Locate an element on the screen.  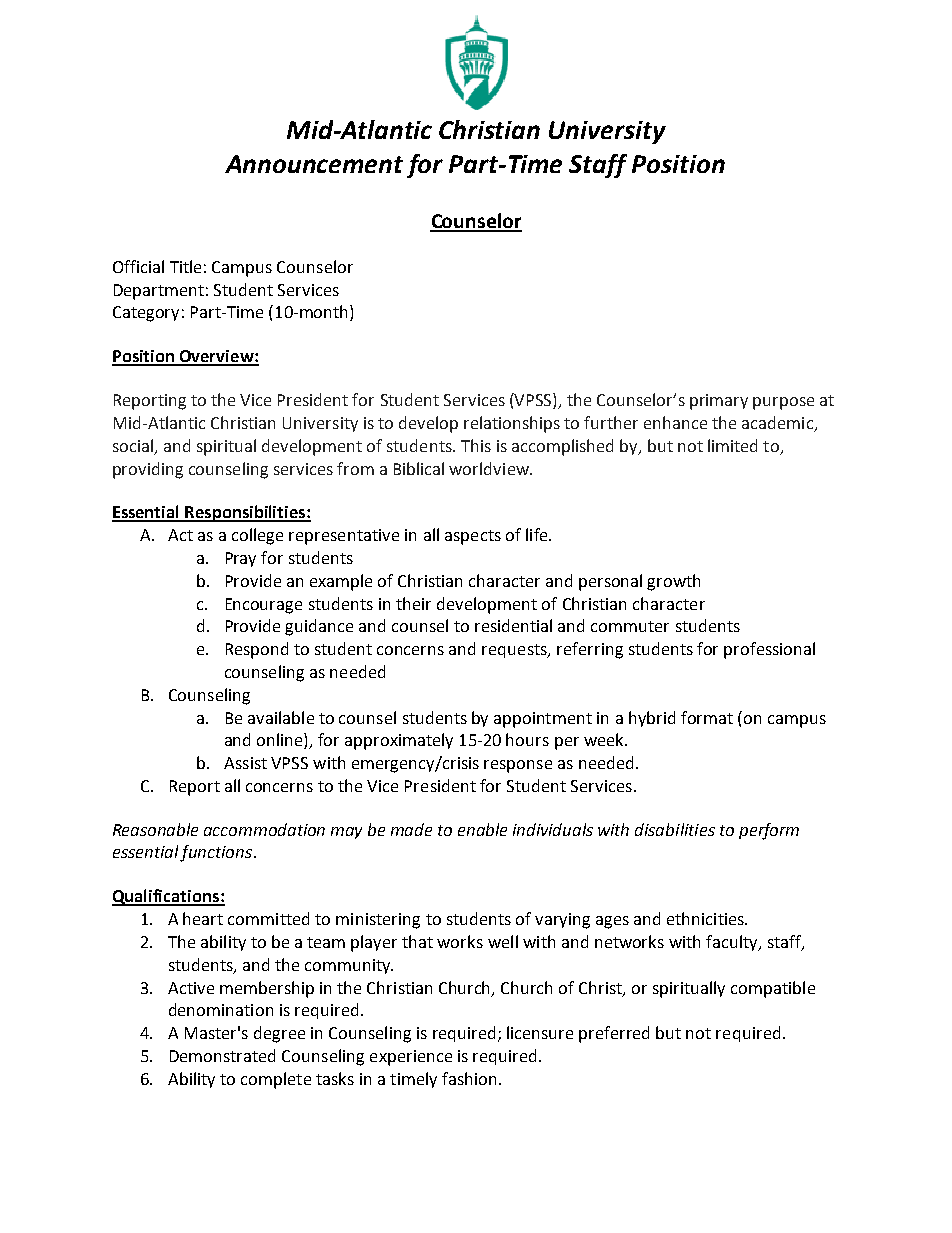
functions is located at coordinates (217, 853).
